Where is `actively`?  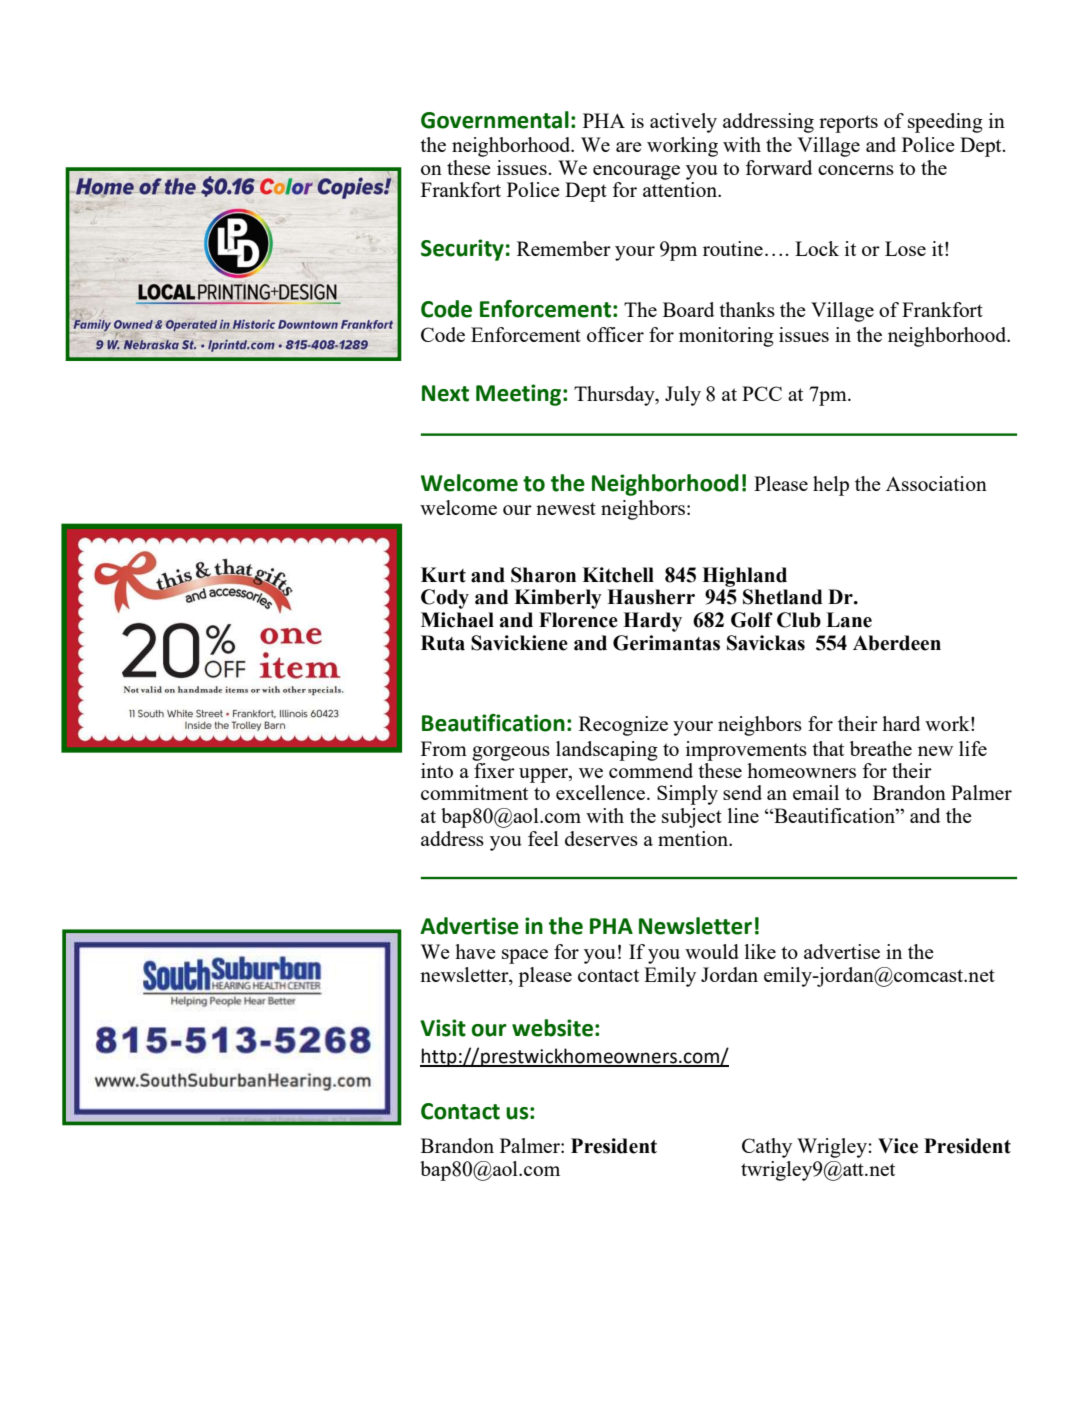 actively is located at coordinates (683, 123).
